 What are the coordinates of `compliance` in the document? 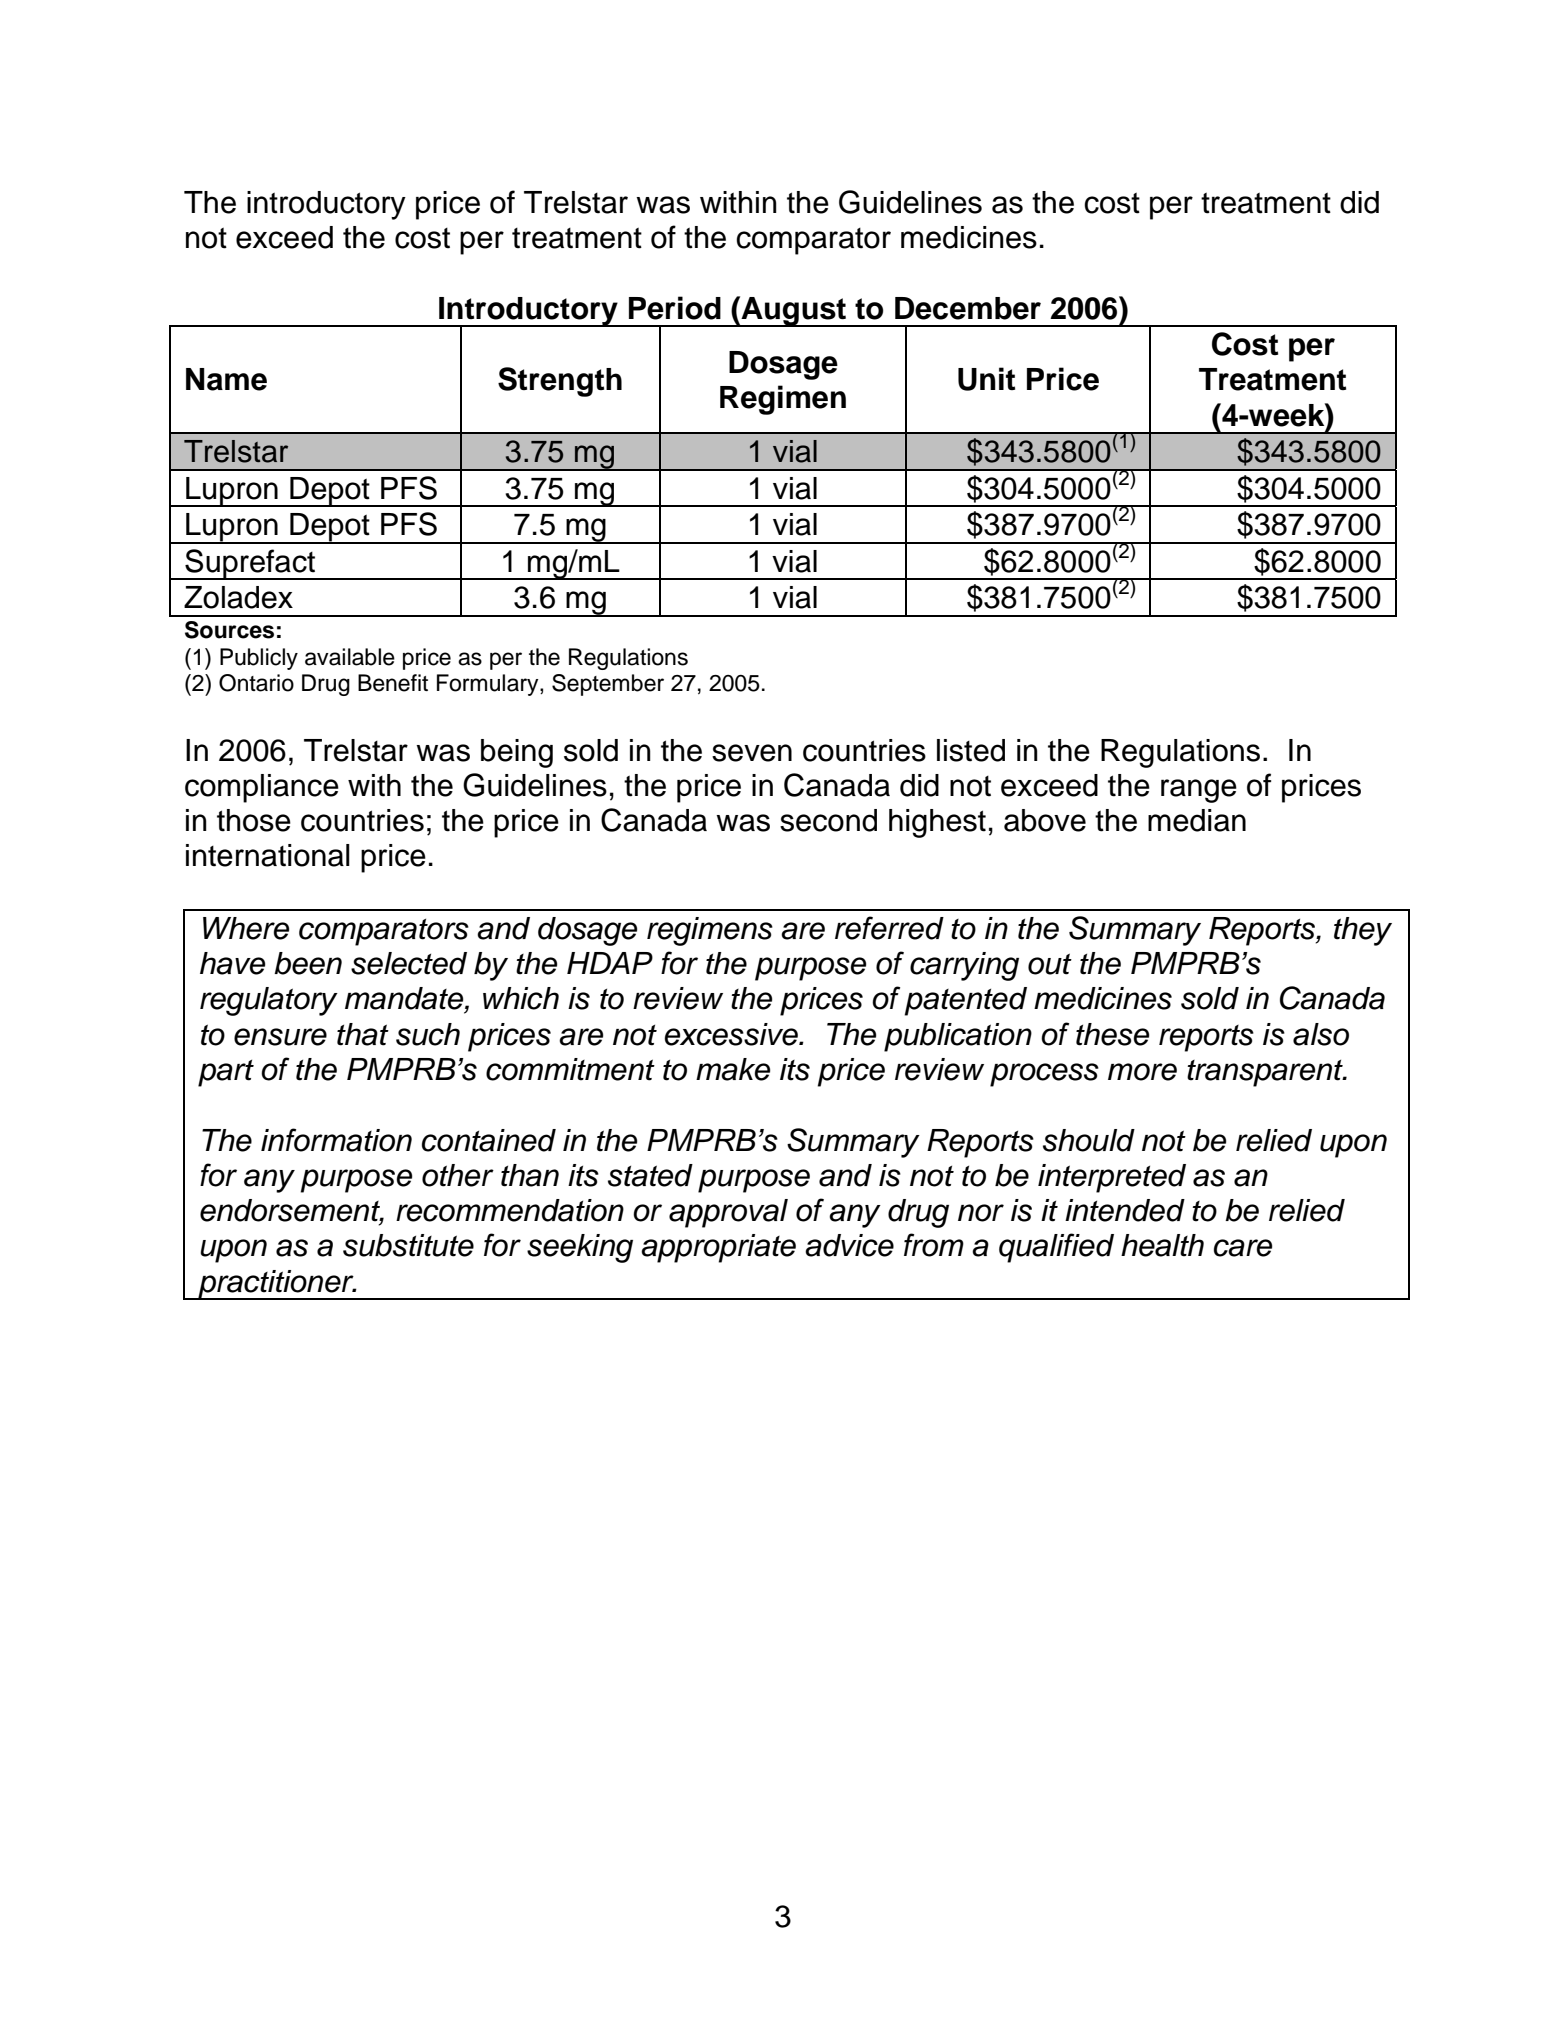 It's located at (262, 788).
